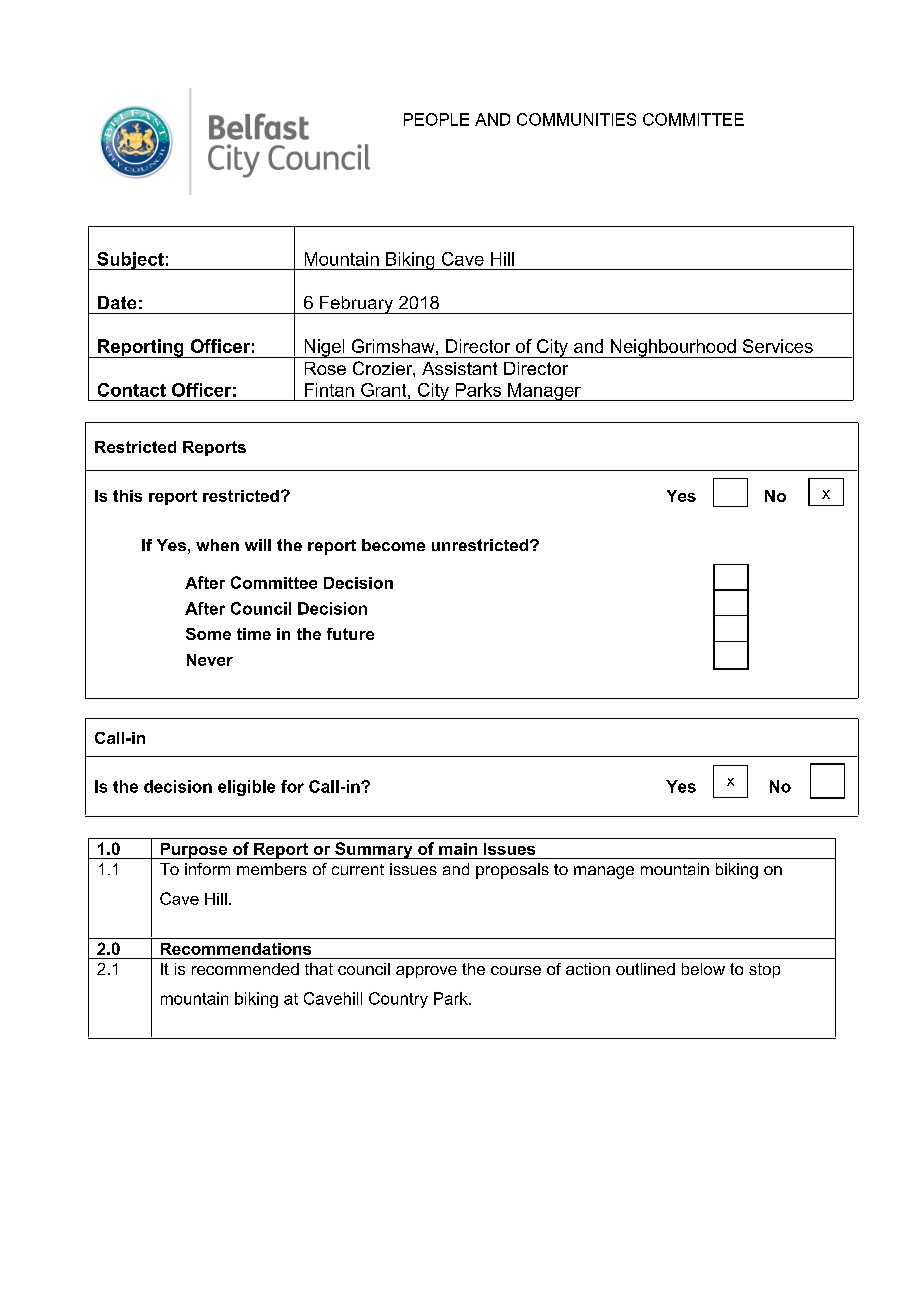 The image size is (924, 1308). I want to click on when, so click(217, 545).
